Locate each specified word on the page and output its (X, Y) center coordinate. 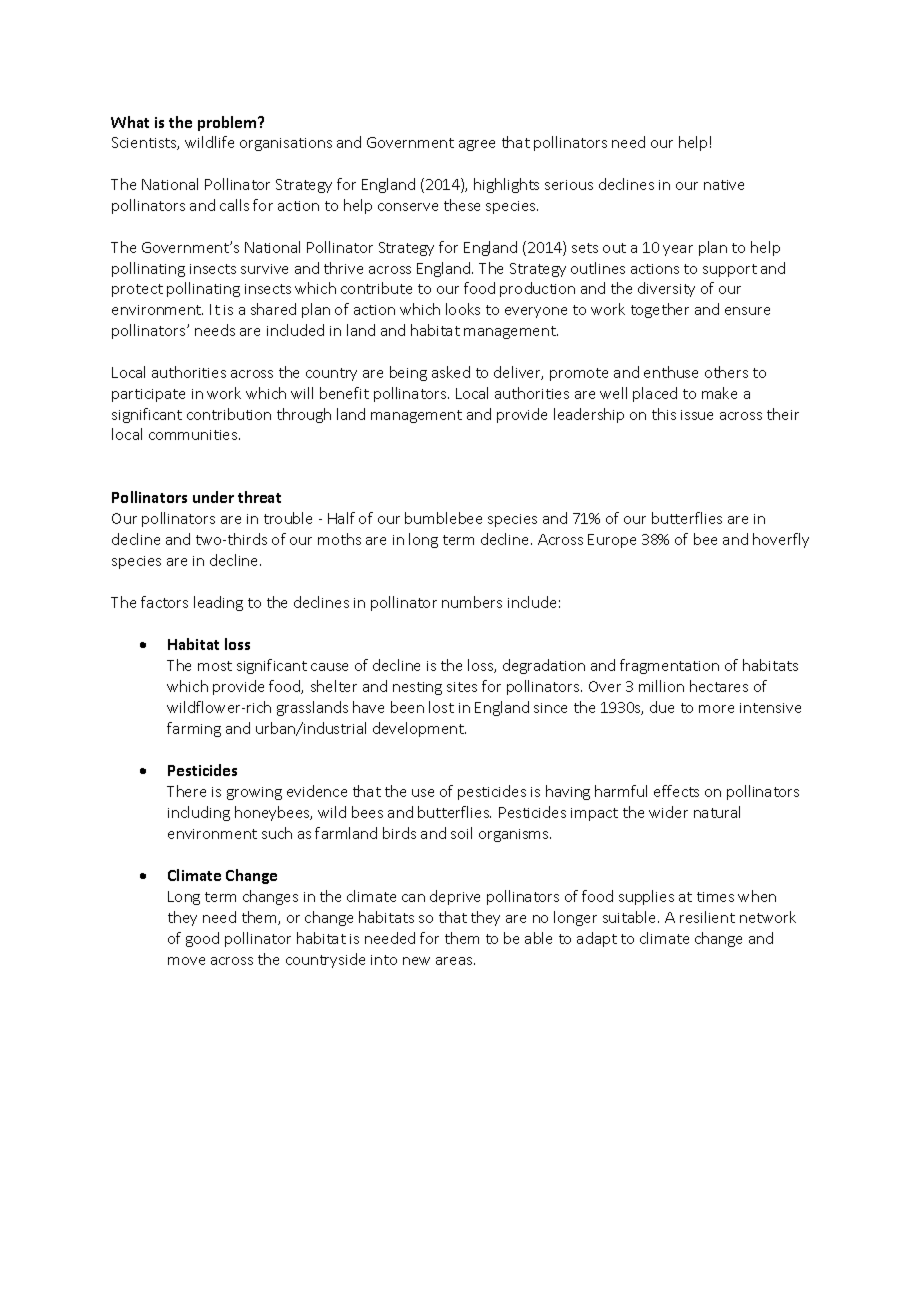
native (724, 185)
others (726, 372)
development (419, 729)
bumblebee (443, 518)
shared (273, 309)
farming (194, 729)
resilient (707, 917)
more (716, 709)
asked (451, 372)
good (202, 939)
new (416, 961)
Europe (612, 541)
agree (477, 145)
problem (228, 123)
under (213, 497)
